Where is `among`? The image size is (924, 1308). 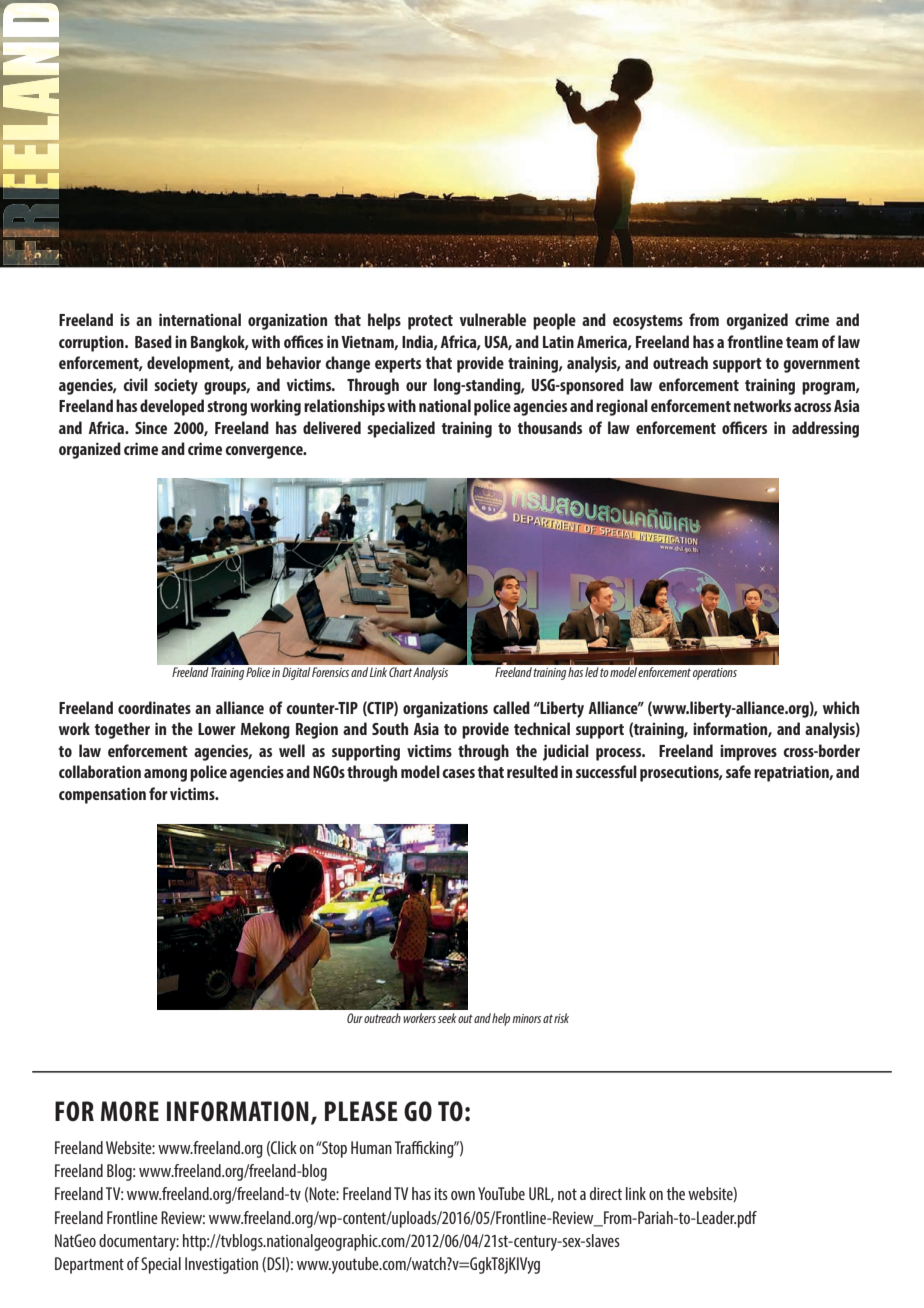
among is located at coordinates (165, 775).
